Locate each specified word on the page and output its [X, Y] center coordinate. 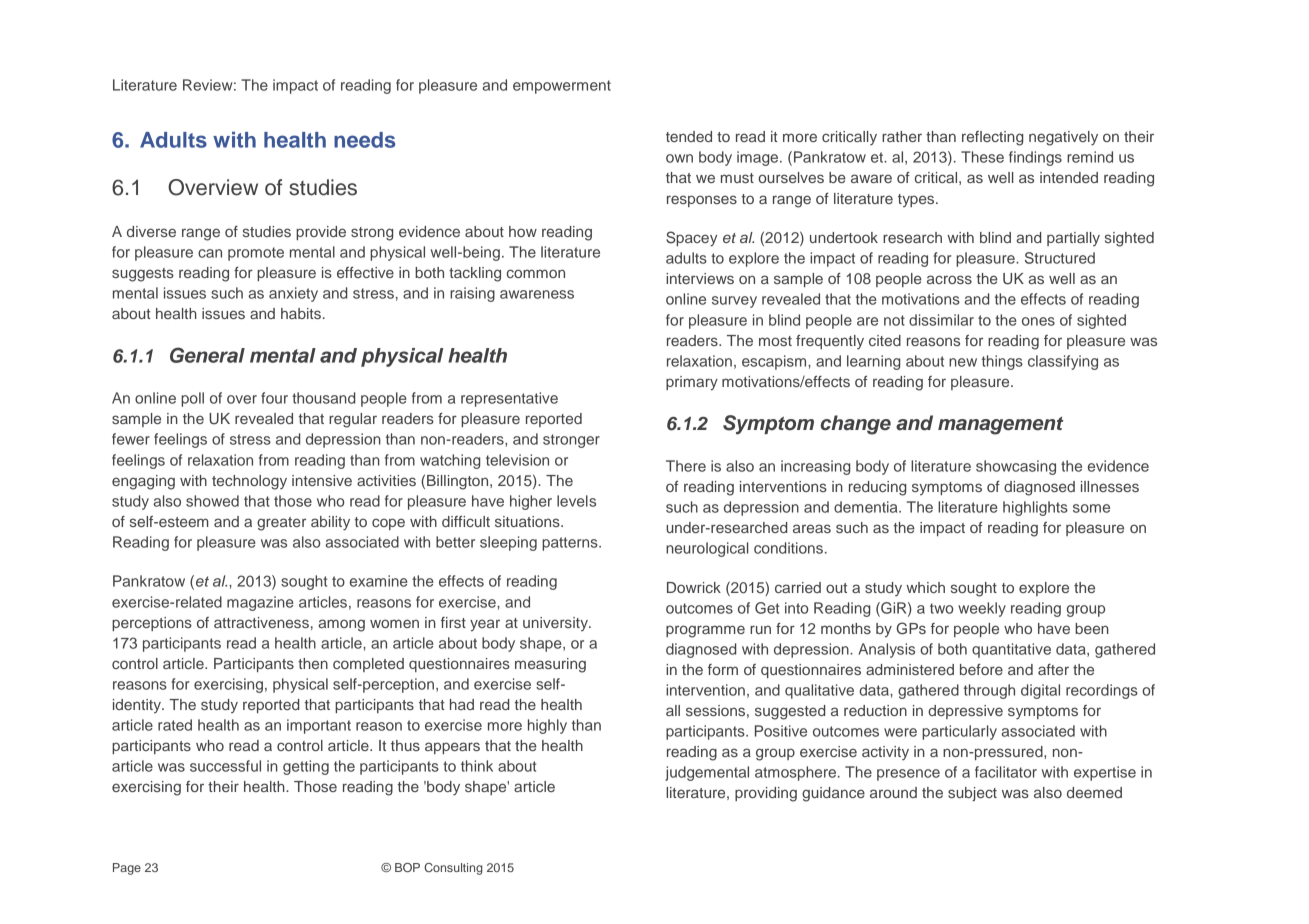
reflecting [992, 138]
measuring [550, 665]
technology [249, 482]
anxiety [293, 294]
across [949, 279]
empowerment [562, 87]
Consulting [453, 869]
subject [972, 794]
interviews [700, 278]
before [981, 669]
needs [365, 140]
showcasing [1016, 467]
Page [127, 869]
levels [576, 501]
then [313, 663]
